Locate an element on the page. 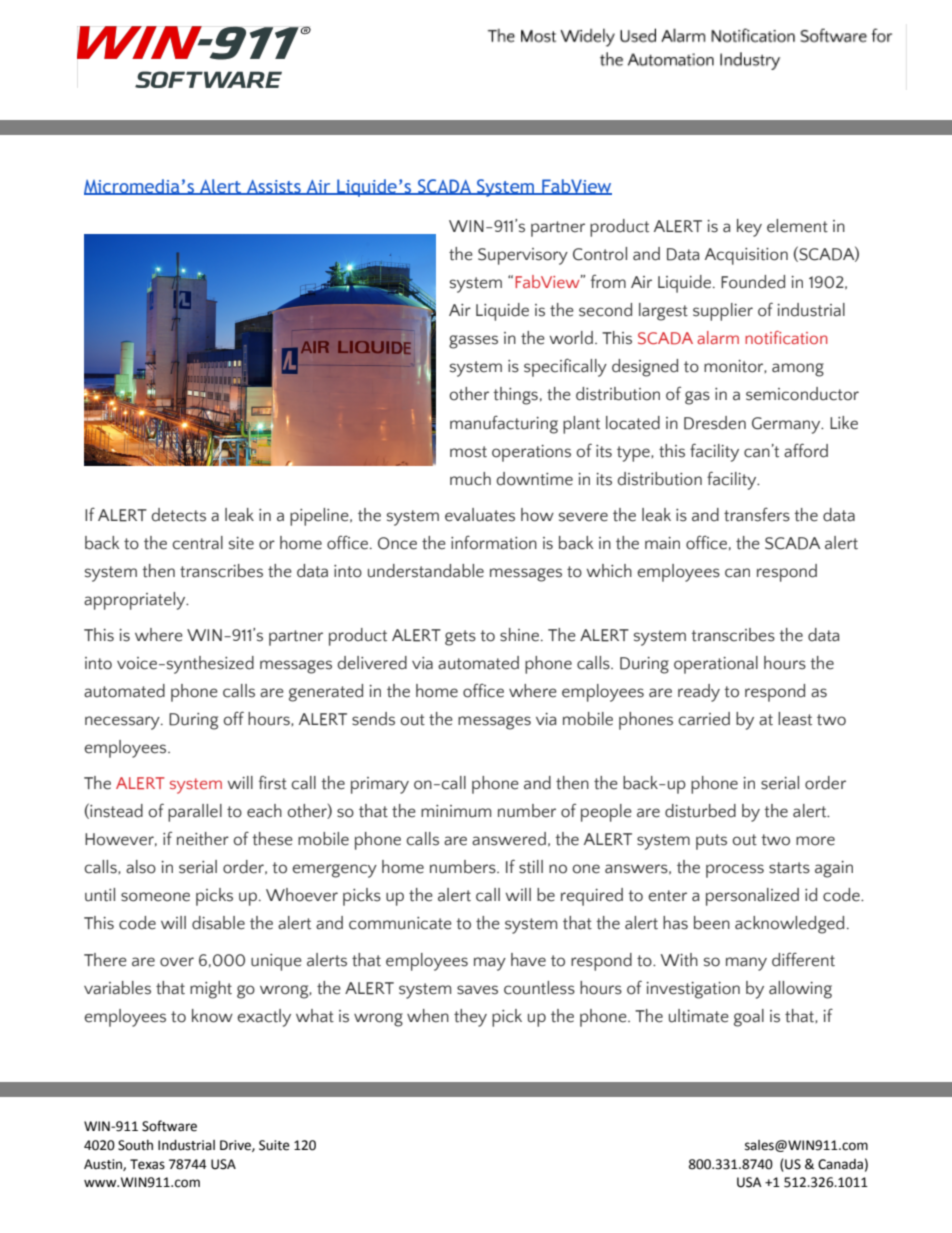  necessary is located at coordinates (123, 723).
